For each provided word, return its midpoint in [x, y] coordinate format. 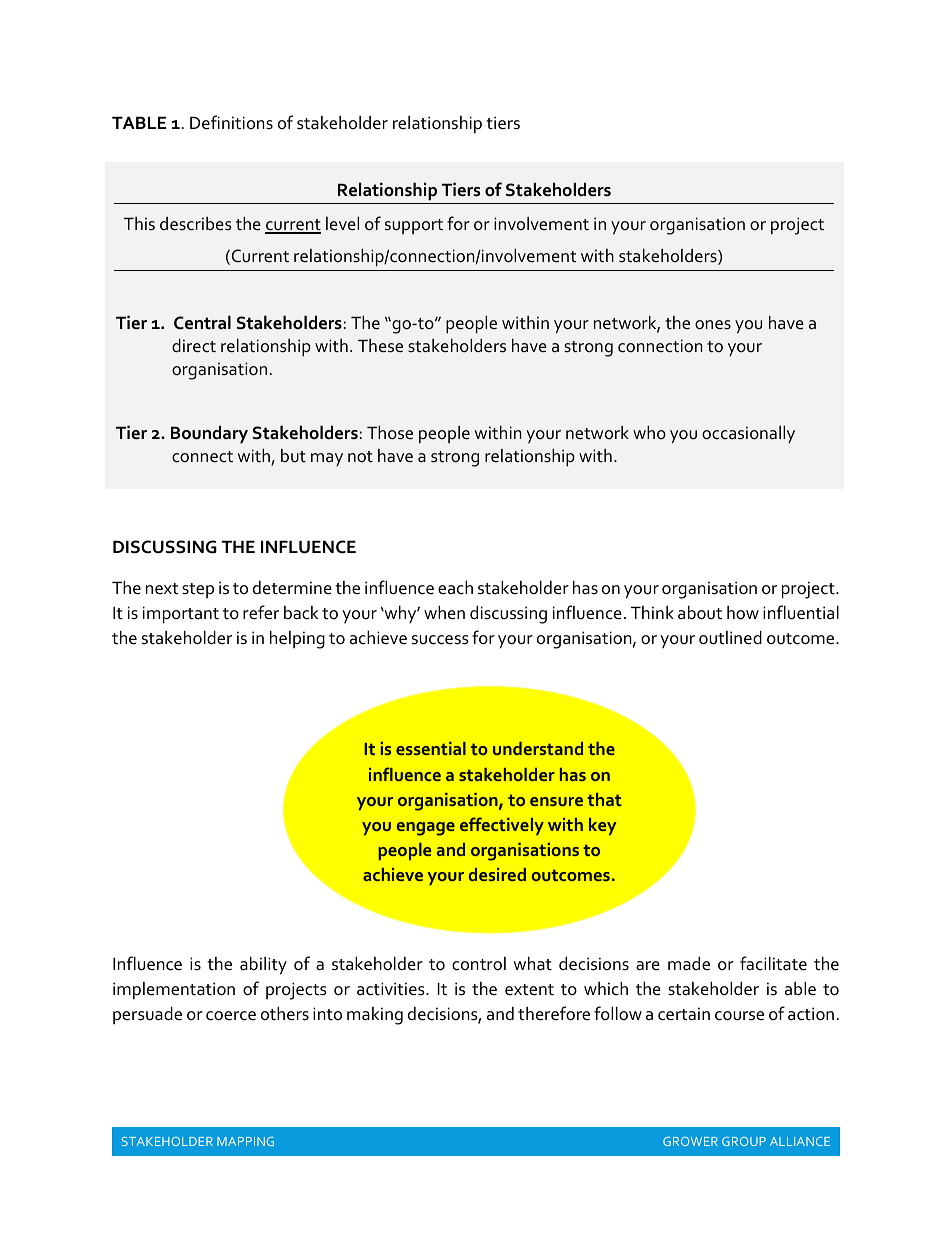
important [181, 615]
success [440, 640]
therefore [554, 1013]
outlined [730, 637]
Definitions [231, 122]
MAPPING [245, 1141]
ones [713, 325]
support [414, 226]
